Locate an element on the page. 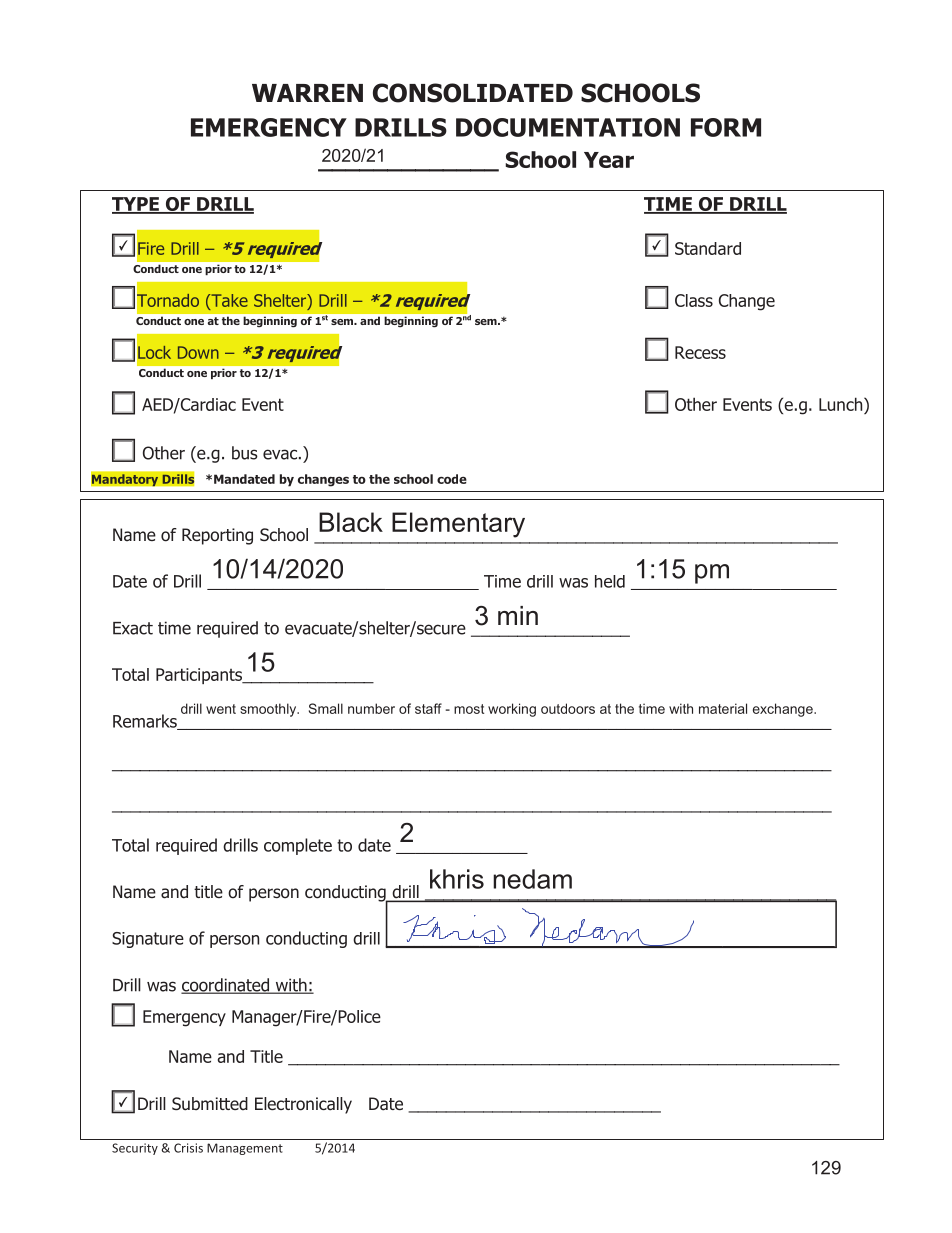  Submitted is located at coordinates (210, 1104).
